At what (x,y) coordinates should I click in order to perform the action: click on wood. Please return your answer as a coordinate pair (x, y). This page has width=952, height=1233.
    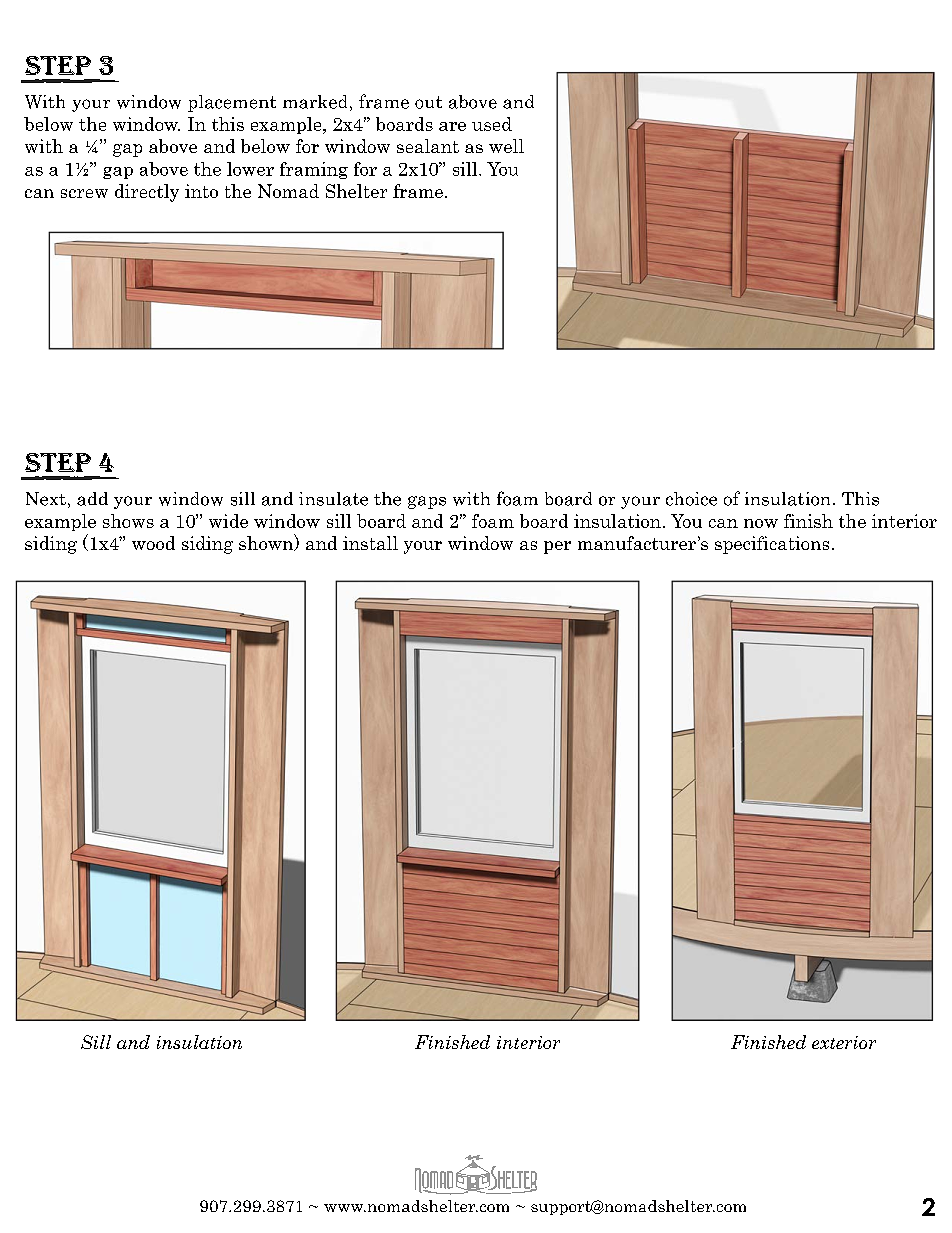
    Looking at the image, I should click on (153, 543).
